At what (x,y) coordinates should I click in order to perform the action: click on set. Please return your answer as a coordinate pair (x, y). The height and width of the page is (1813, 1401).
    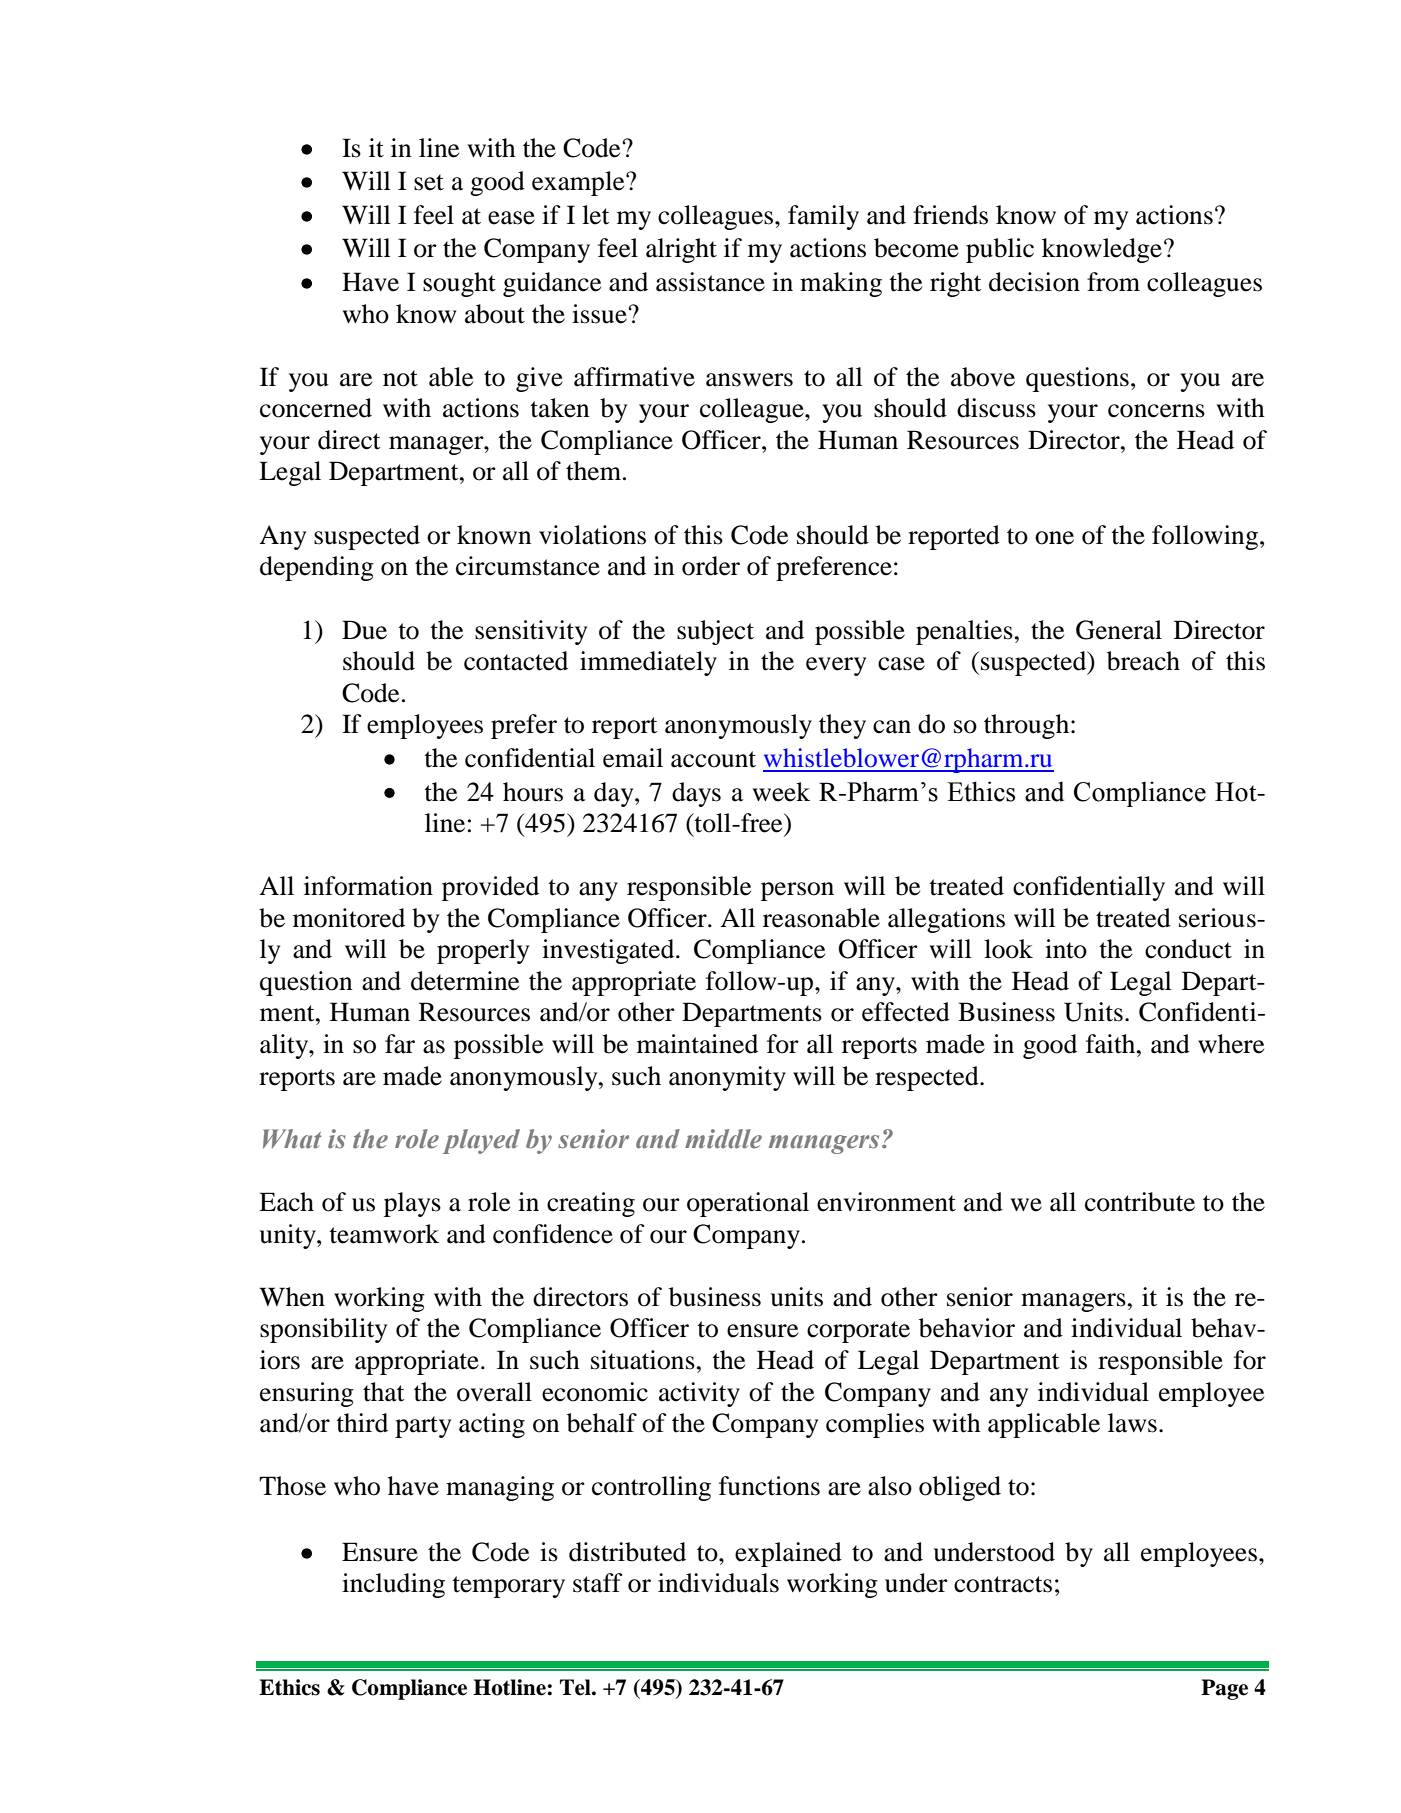
    Looking at the image, I should click on (429, 182).
